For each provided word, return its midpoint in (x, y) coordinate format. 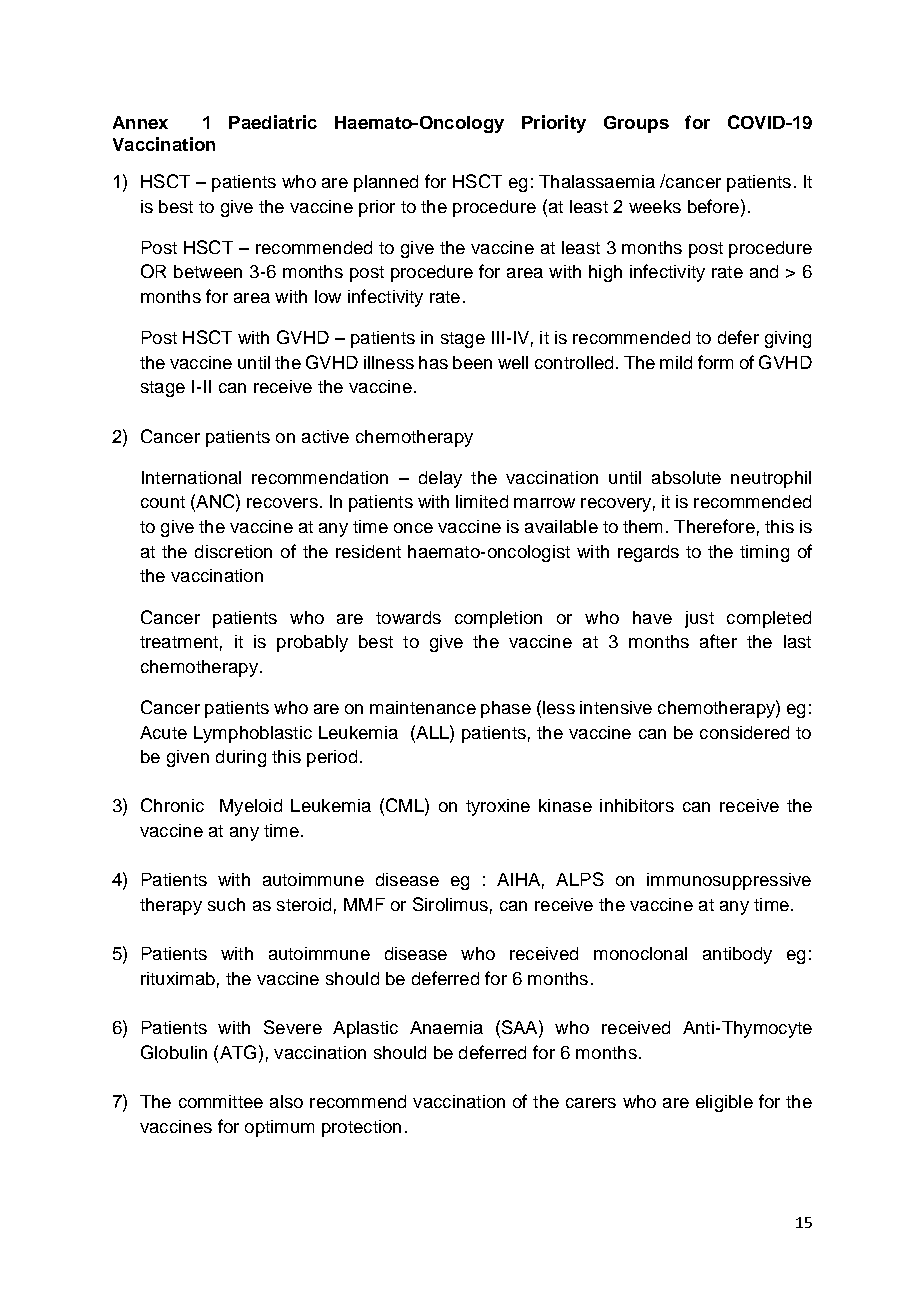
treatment (179, 642)
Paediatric (273, 122)
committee (221, 1101)
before (713, 206)
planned (386, 183)
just (699, 619)
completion (498, 619)
